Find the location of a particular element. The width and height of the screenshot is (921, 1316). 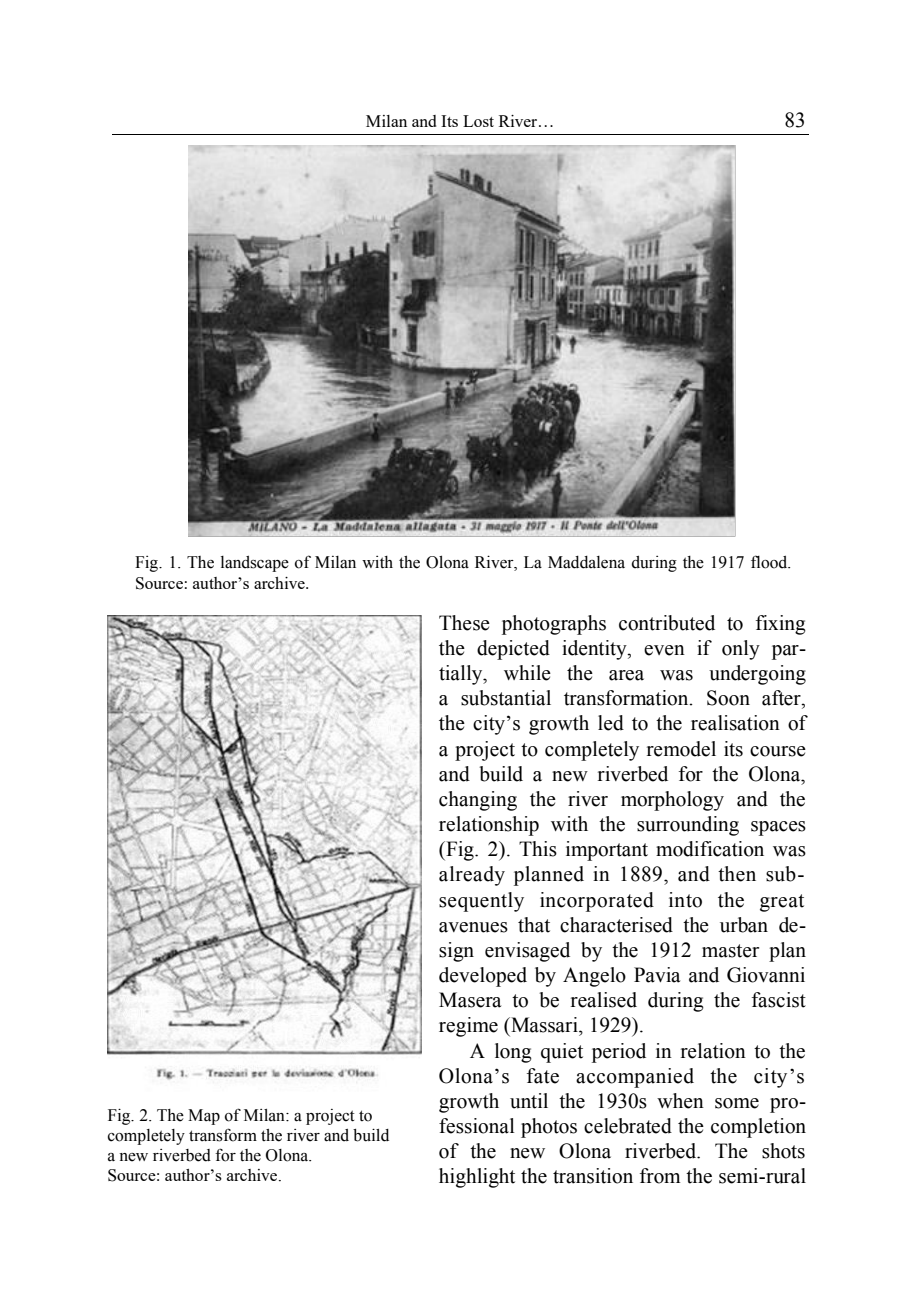

highlight is located at coordinates (477, 1178).
